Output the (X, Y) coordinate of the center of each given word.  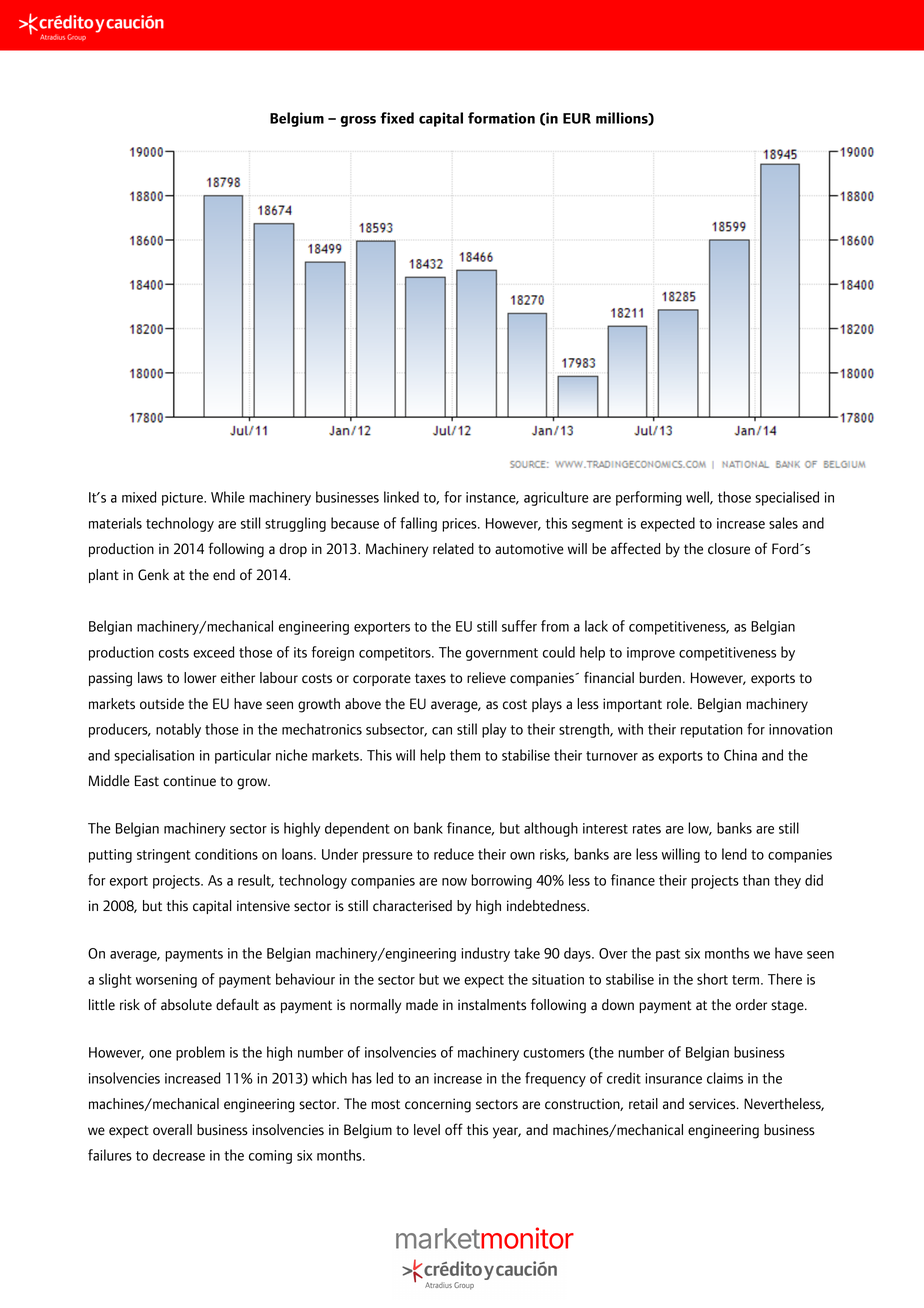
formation (501, 118)
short (712, 979)
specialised (787, 498)
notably (178, 730)
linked (401, 497)
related (453, 549)
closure (729, 549)
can (442, 731)
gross (358, 121)
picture (183, 499)
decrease (179, 1155)
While (228, 497)
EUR (577, 118)
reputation (712, 731)
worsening (166, 981)
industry (485, 954)
